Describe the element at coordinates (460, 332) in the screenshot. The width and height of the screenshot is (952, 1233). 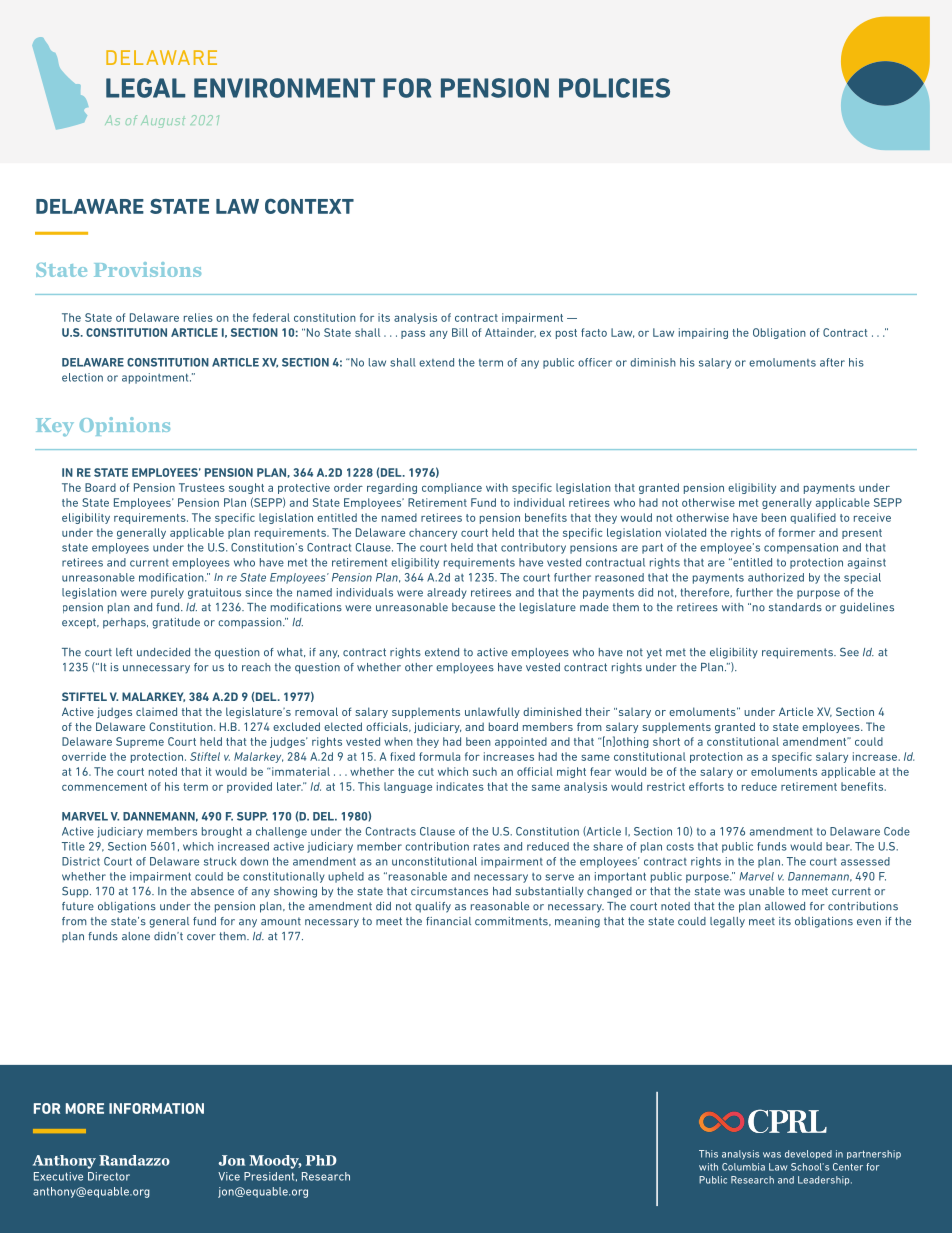
I see `Bill` at that location.
